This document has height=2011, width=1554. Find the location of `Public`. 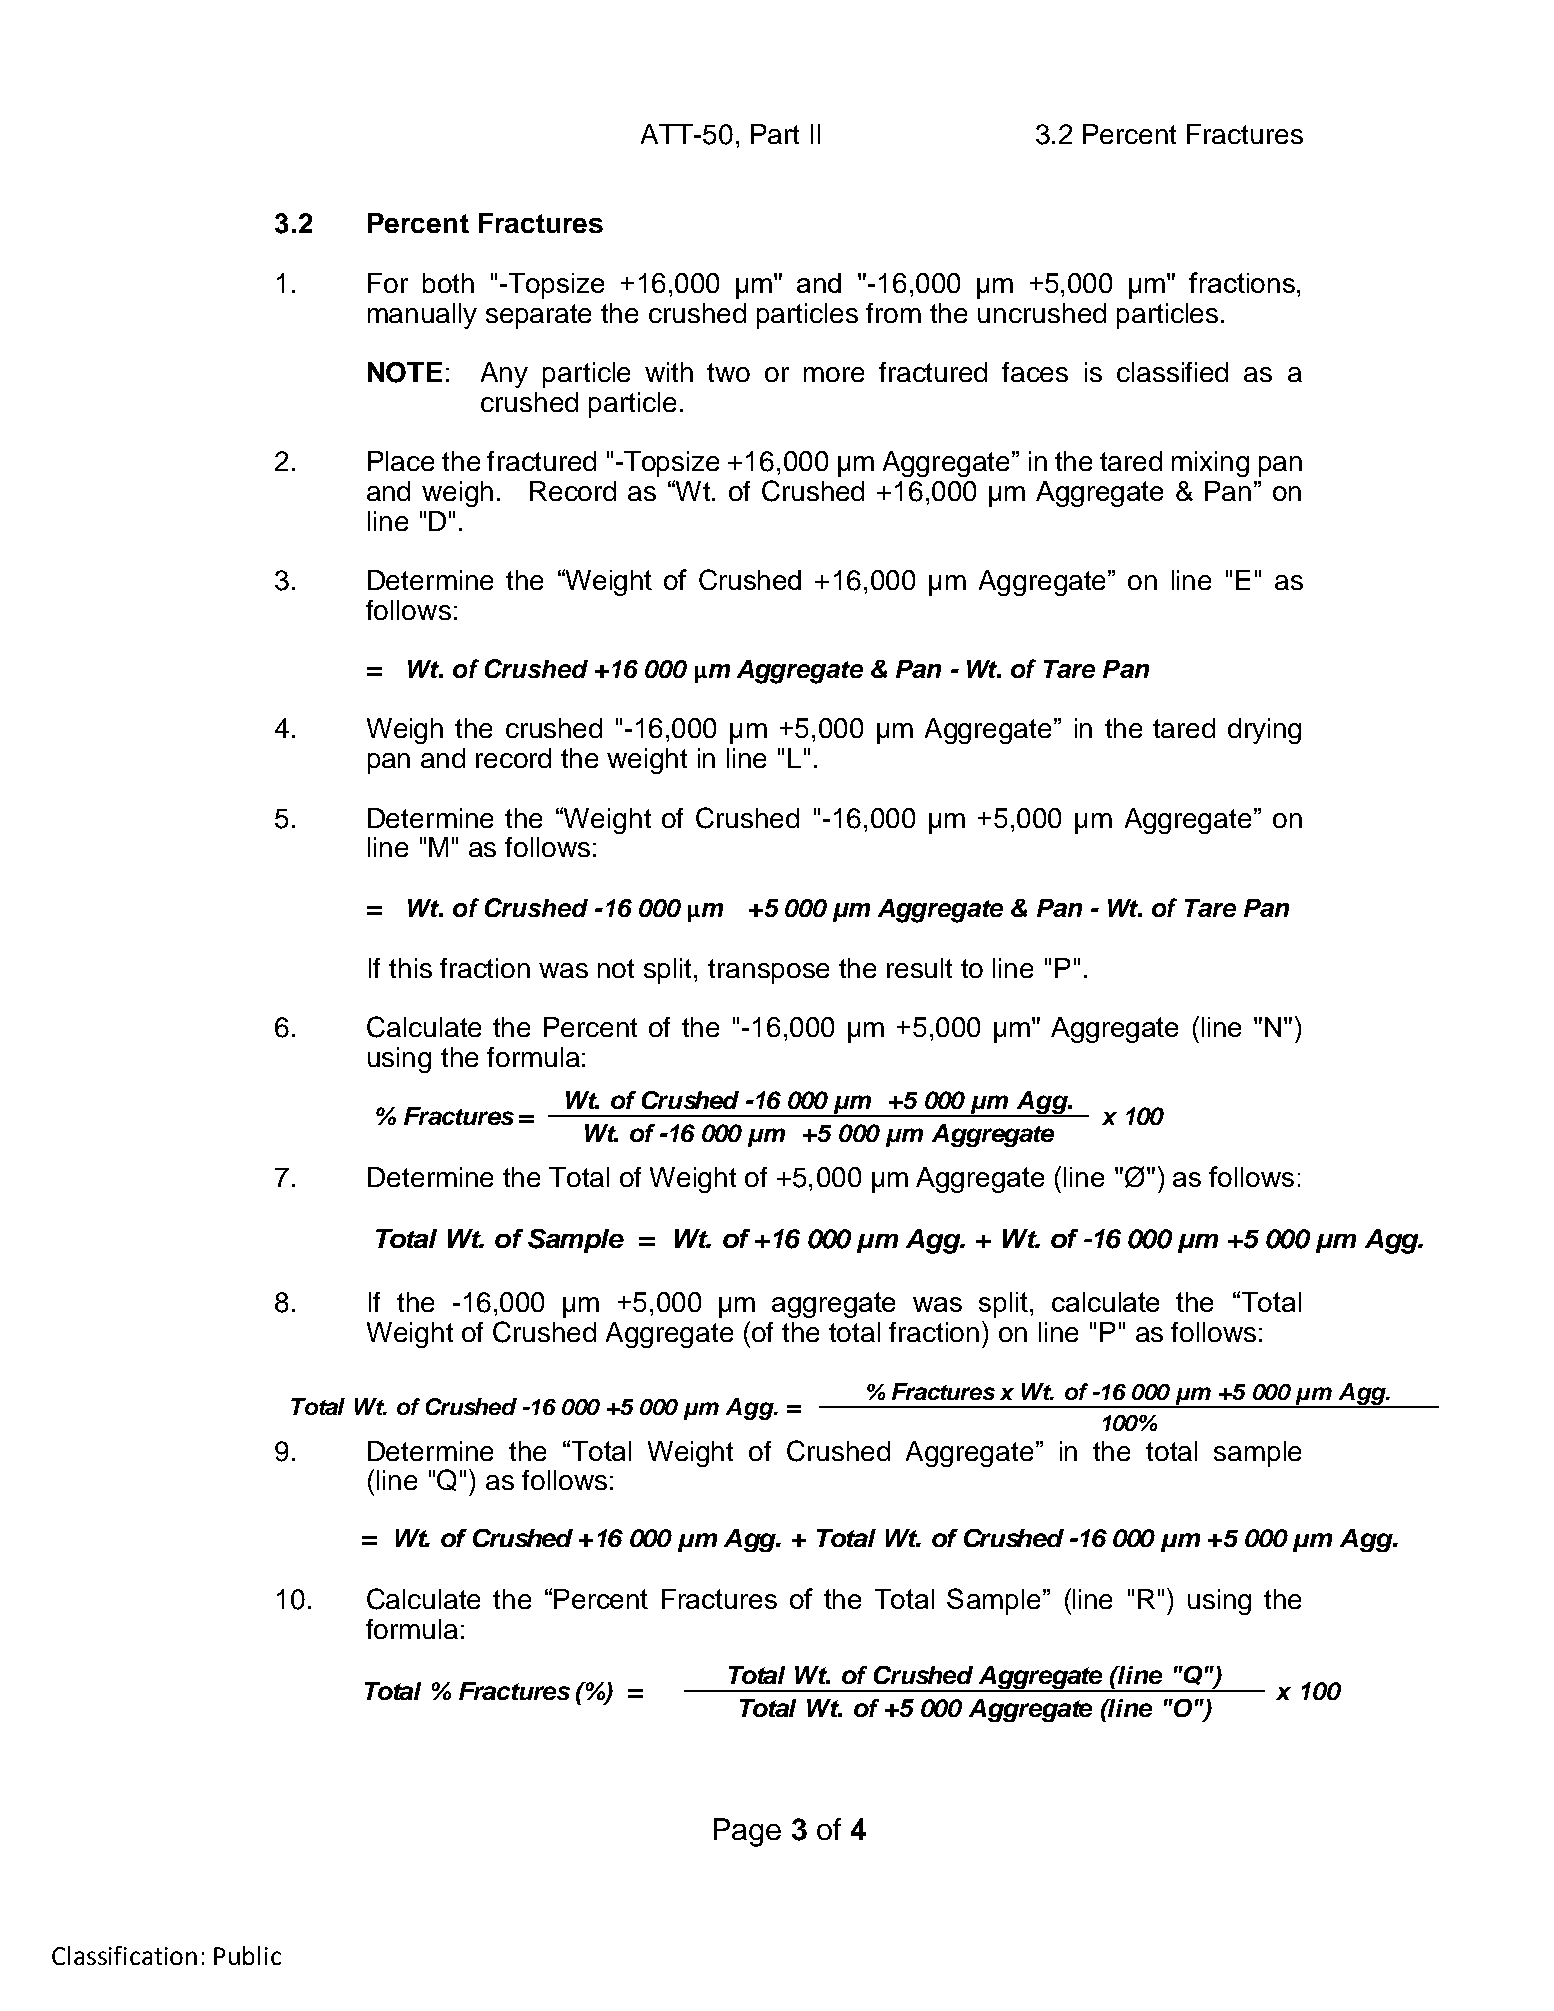

Public is located at coordinates (247, 1955).
